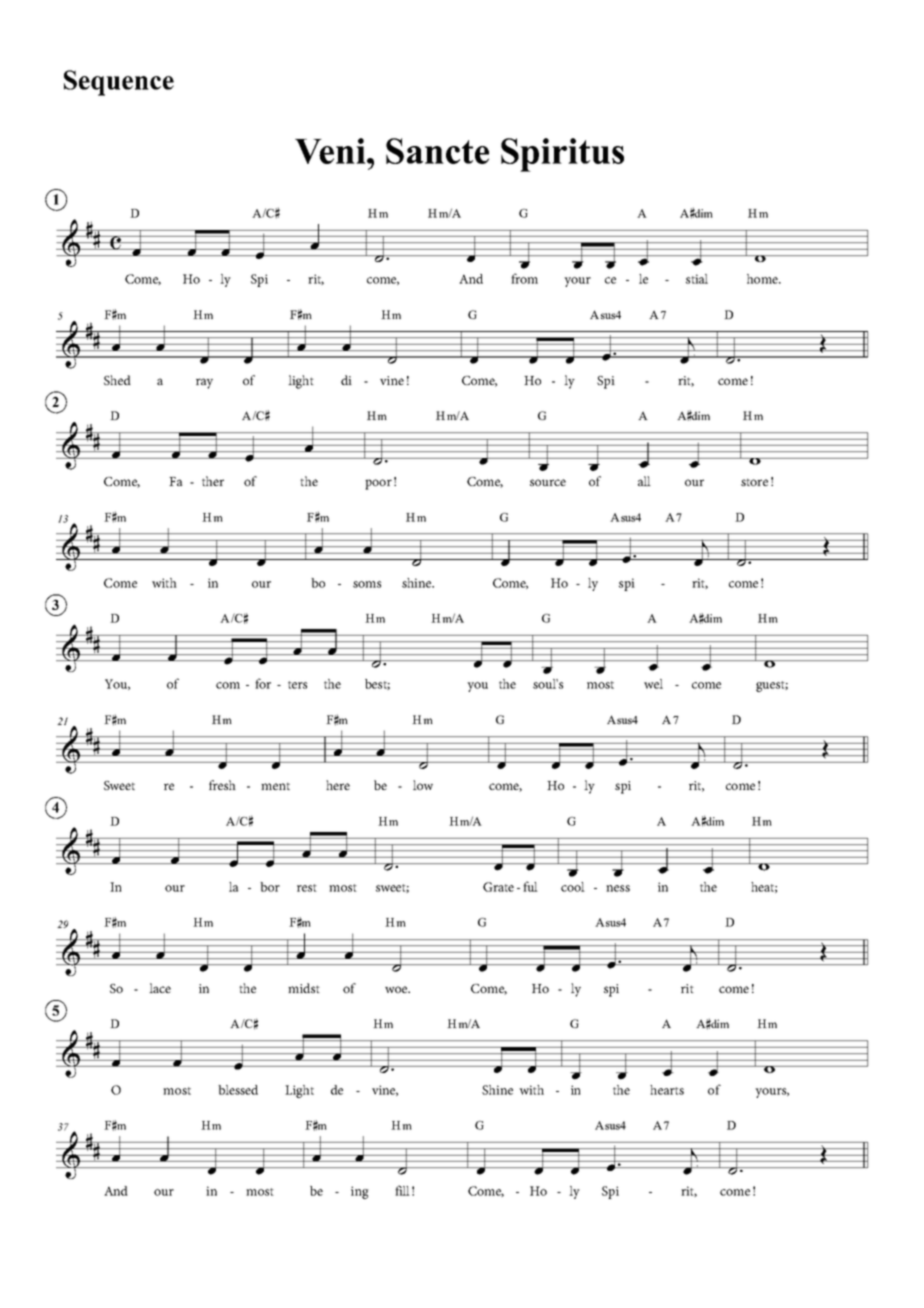 Image resolution: width=924 pixels, height=1308 pixels. What do you see at coordinates (238, 1090) in the screenshot?
I see `blessed` at bounding box center [238, 1090].
